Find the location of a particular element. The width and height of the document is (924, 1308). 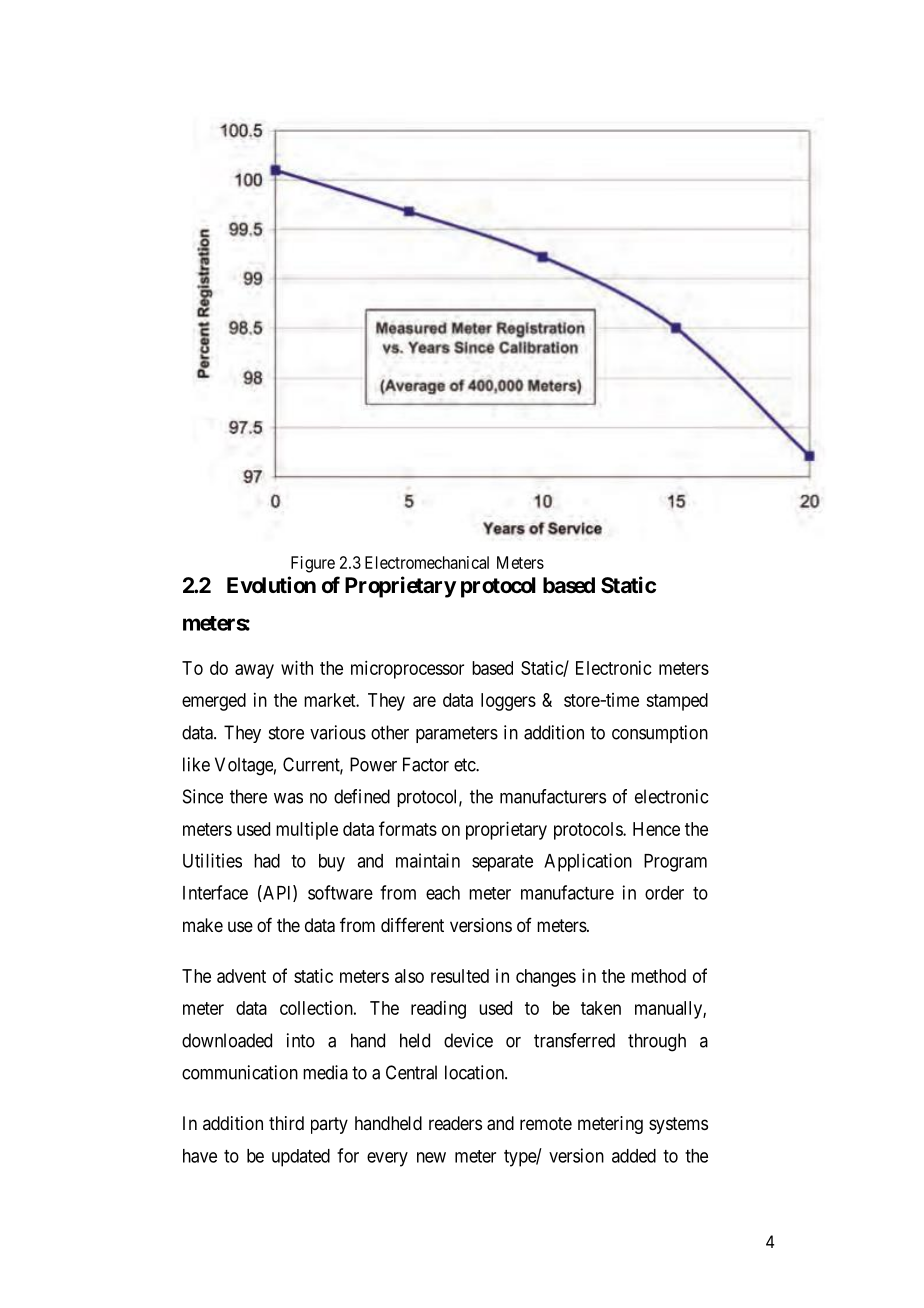

make is located at coordinates (203, 925).
